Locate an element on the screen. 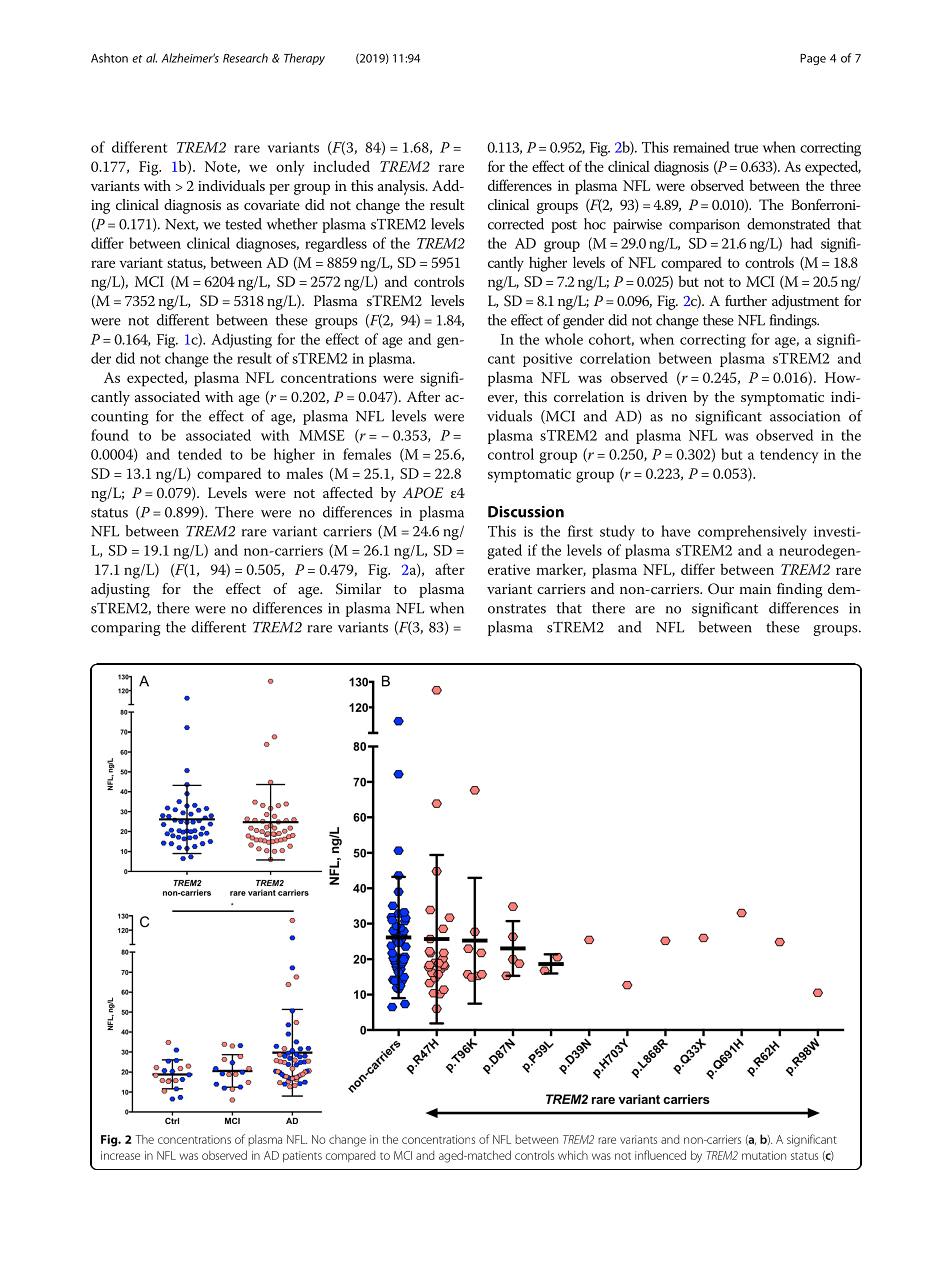  Similar is located at coordinates (358, 589).
